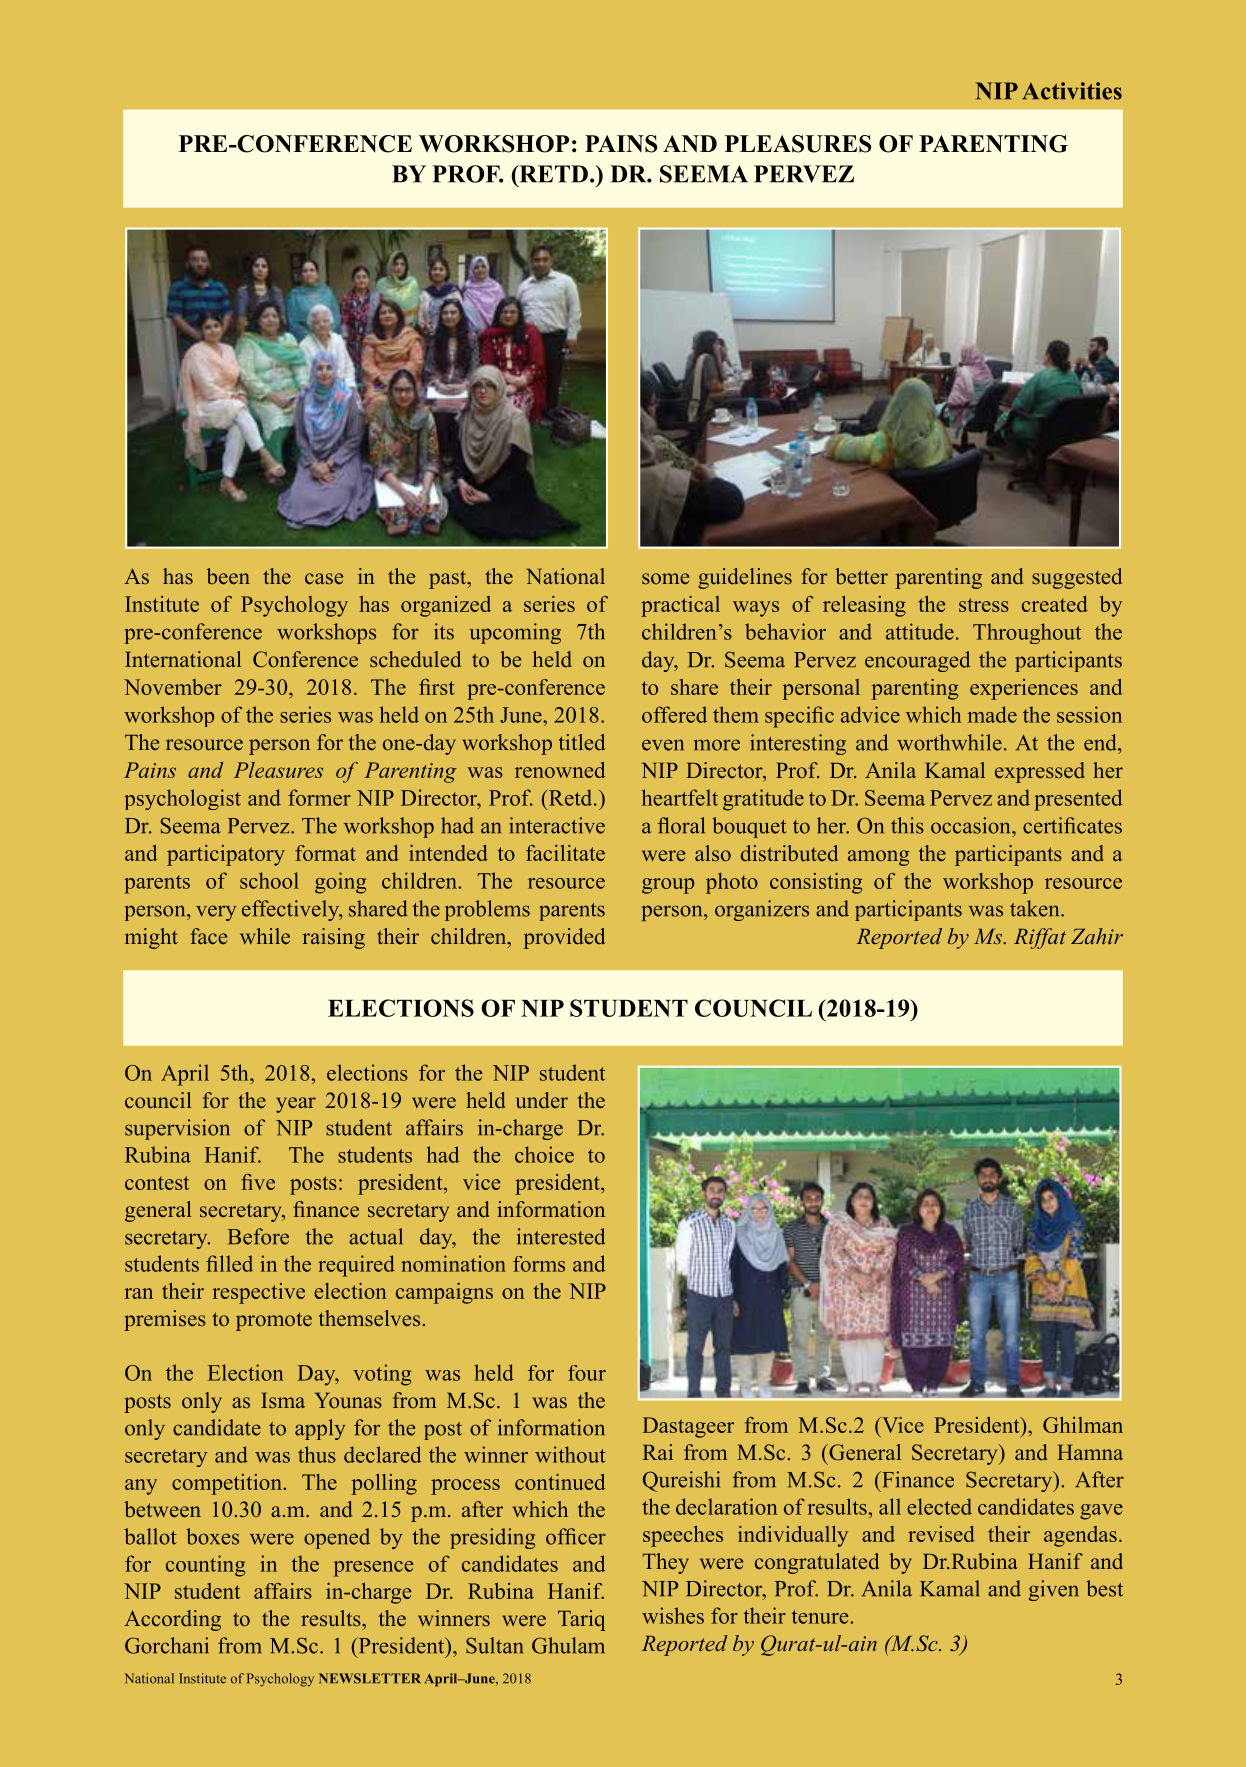 The image size is (1246, 1767). What do you see at coordinates (544, 1154) in the image?
I see `choice` at bounding box center [544, 1154].
